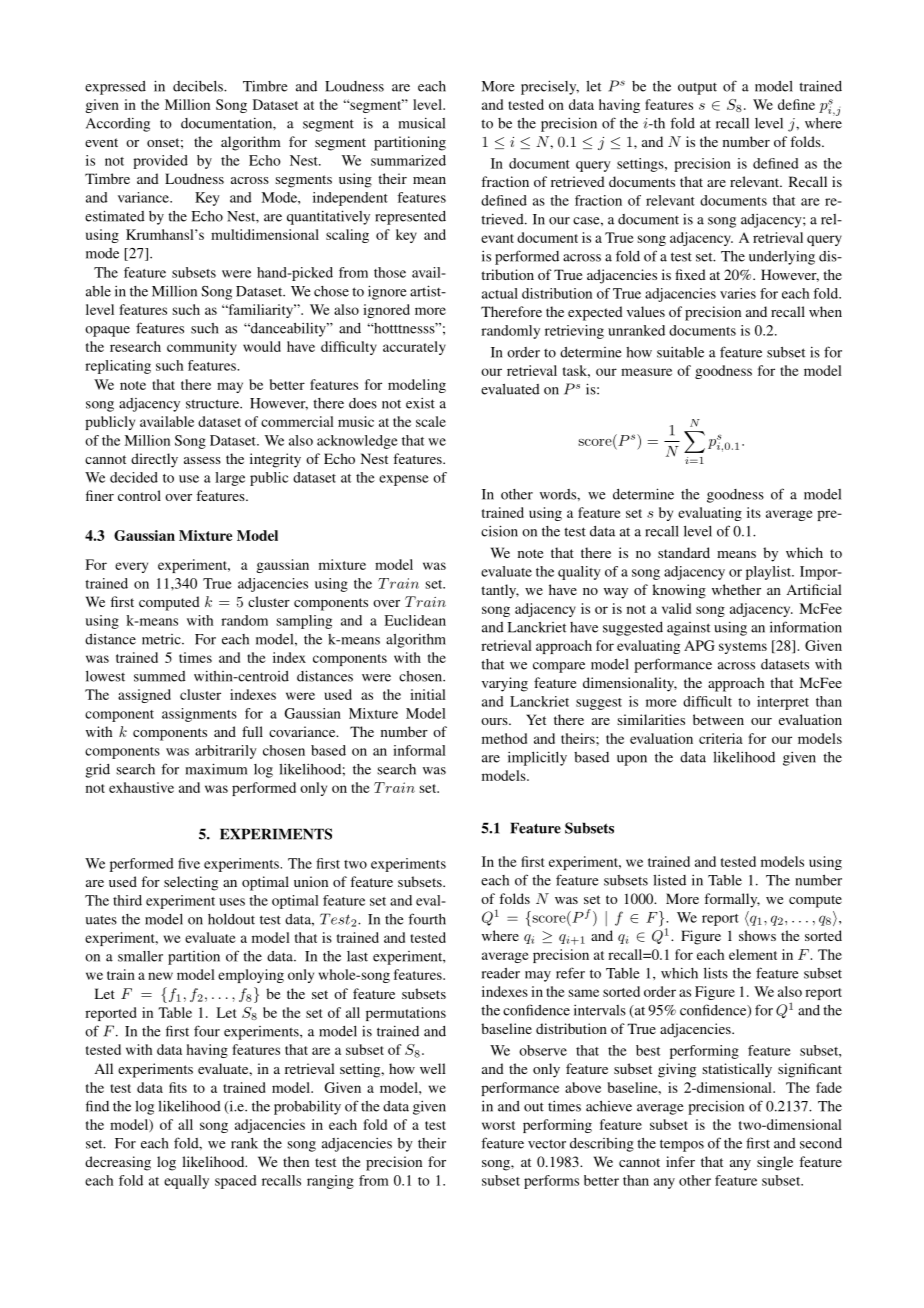 The height and width of the document is (1308, 924). What do you see at coordinates (408, 160) in the document?
I see `summarized` at bounding box center [408, 160].
